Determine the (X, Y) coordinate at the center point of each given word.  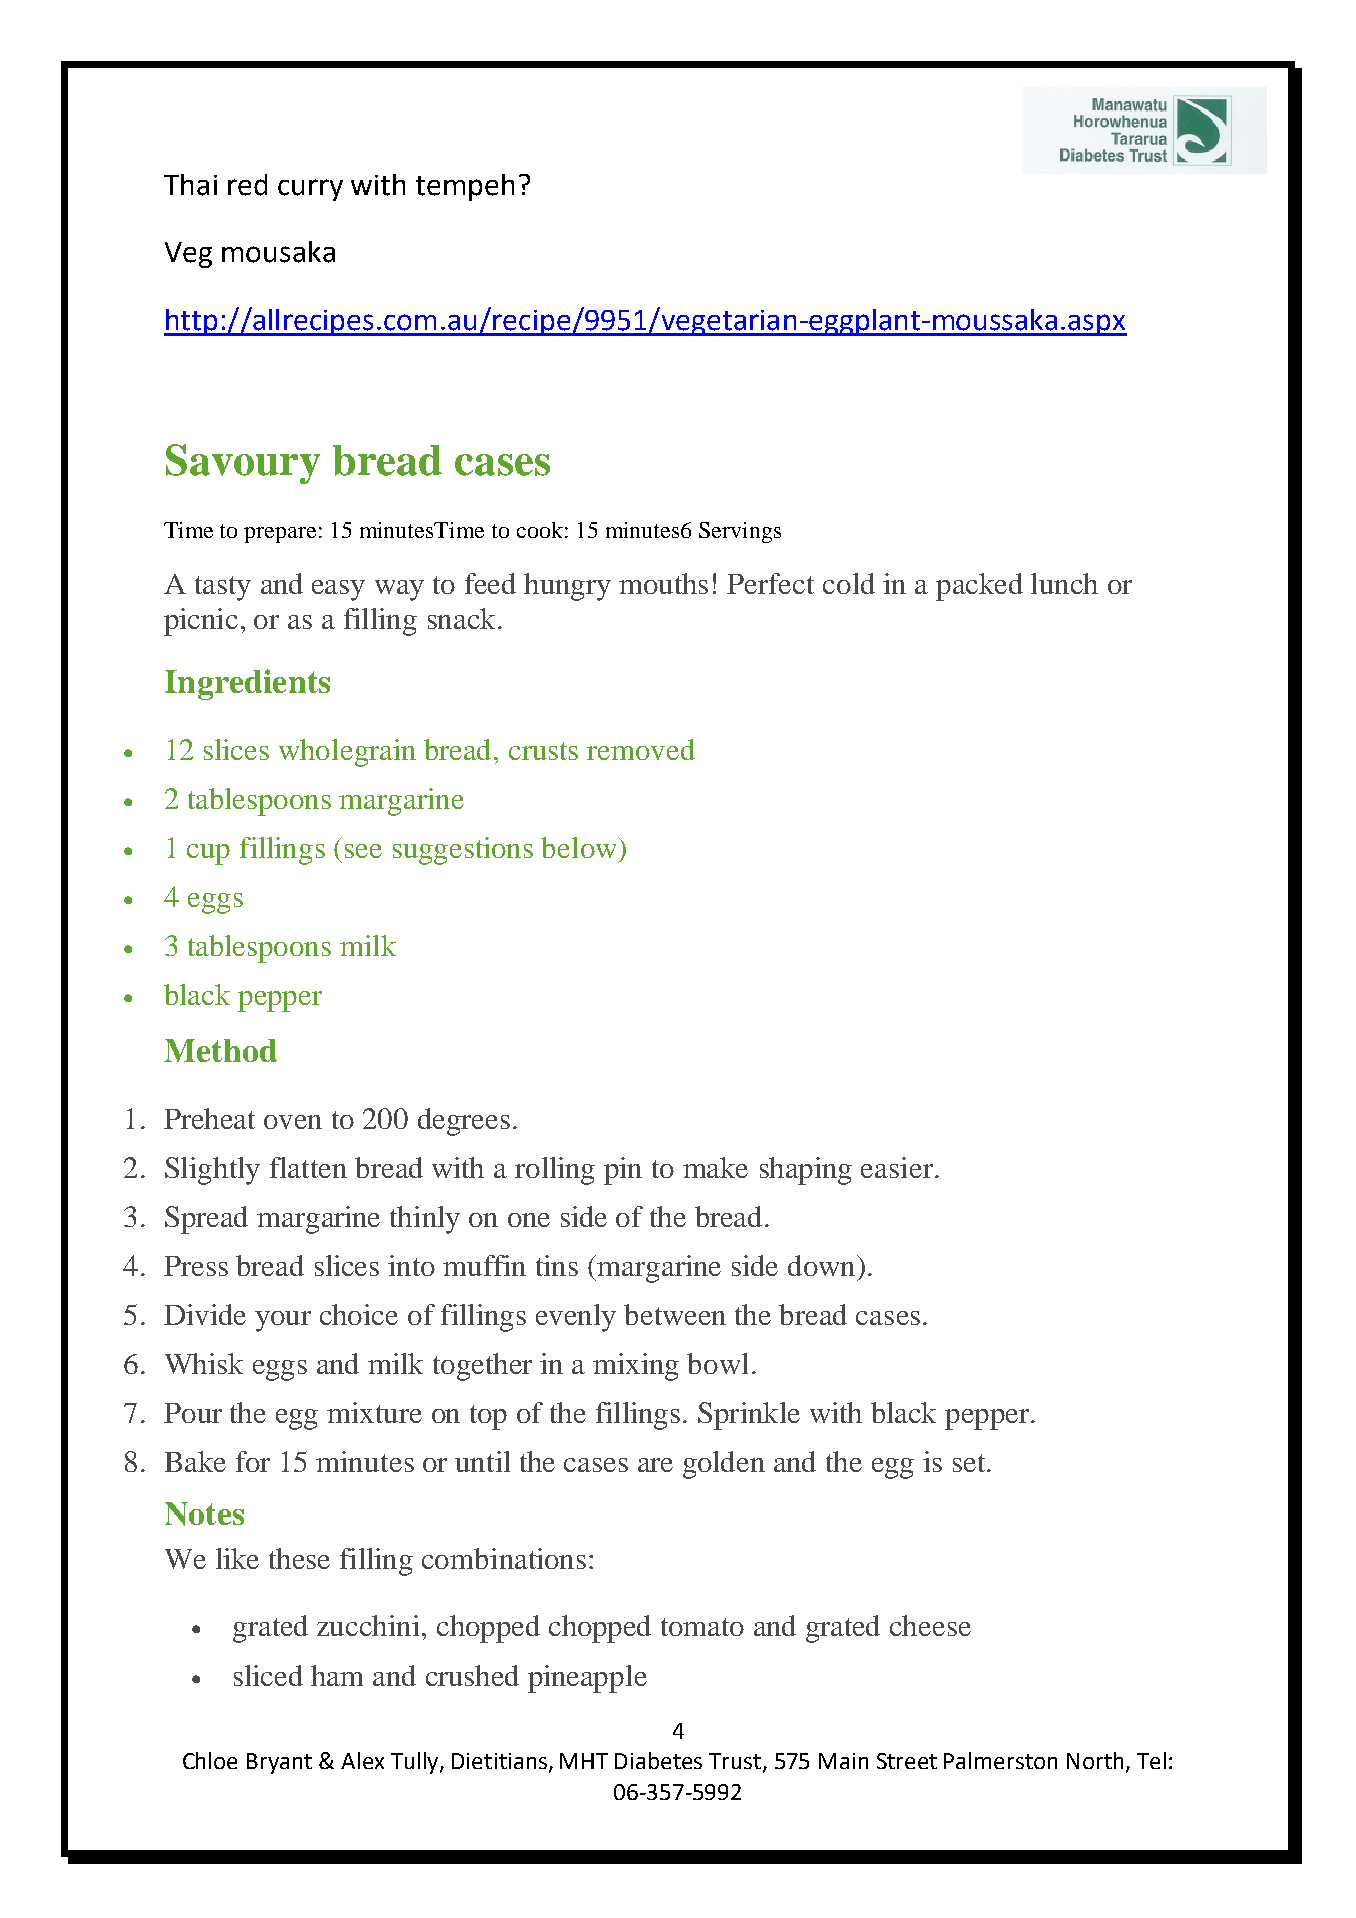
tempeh (465, 187)
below (580, 847)
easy (338, 590)
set (970, 1463)
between (675, 1314)
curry (310, 190)
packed (979, 587)
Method (220, 1050)
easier (897, 1167)
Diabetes (658, 1760)
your (283, 1321)
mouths (663, 583)
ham (337, 1675)
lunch (1064, 583)
